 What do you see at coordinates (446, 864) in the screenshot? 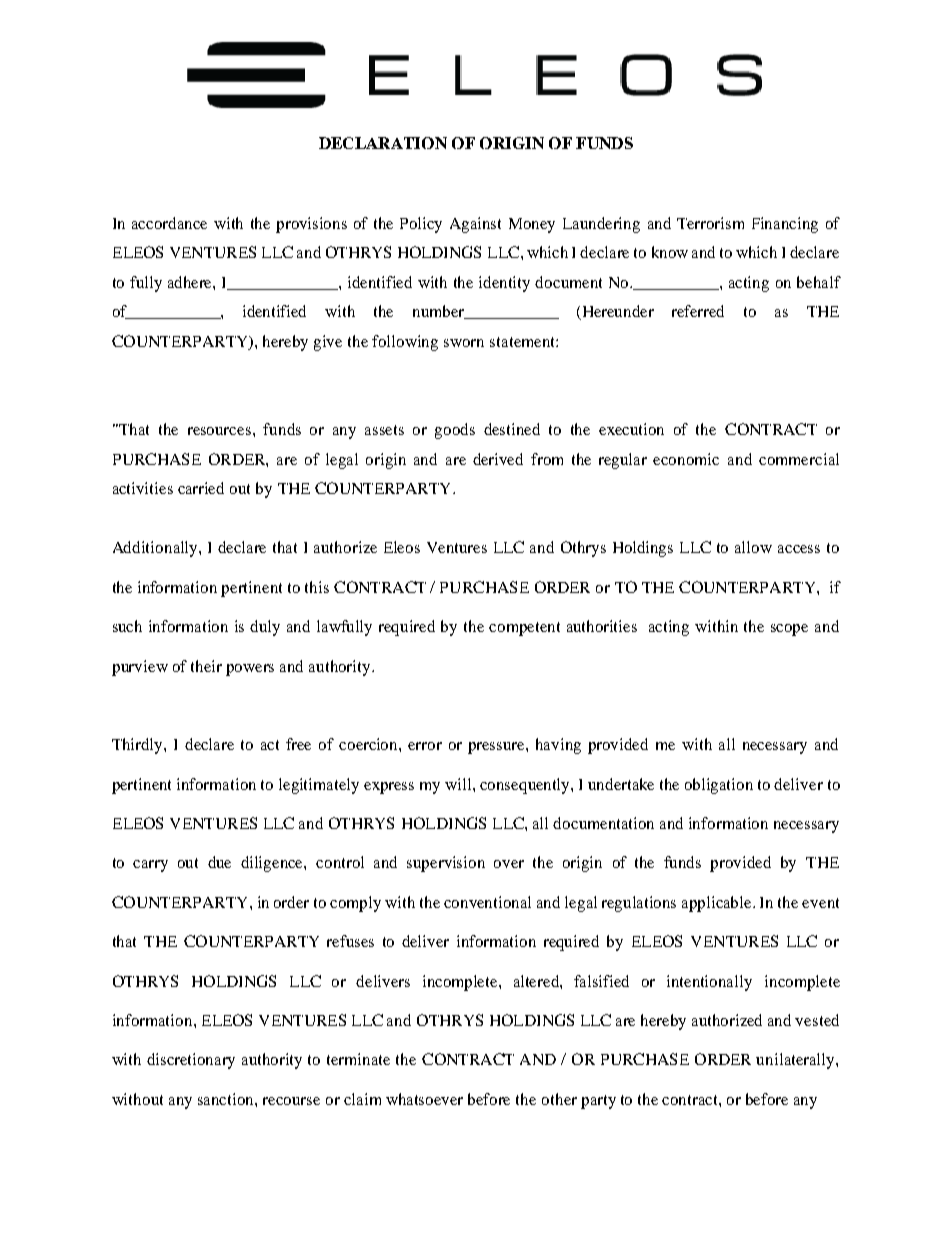
I see `supervision` at bounding box center [446, 864].
